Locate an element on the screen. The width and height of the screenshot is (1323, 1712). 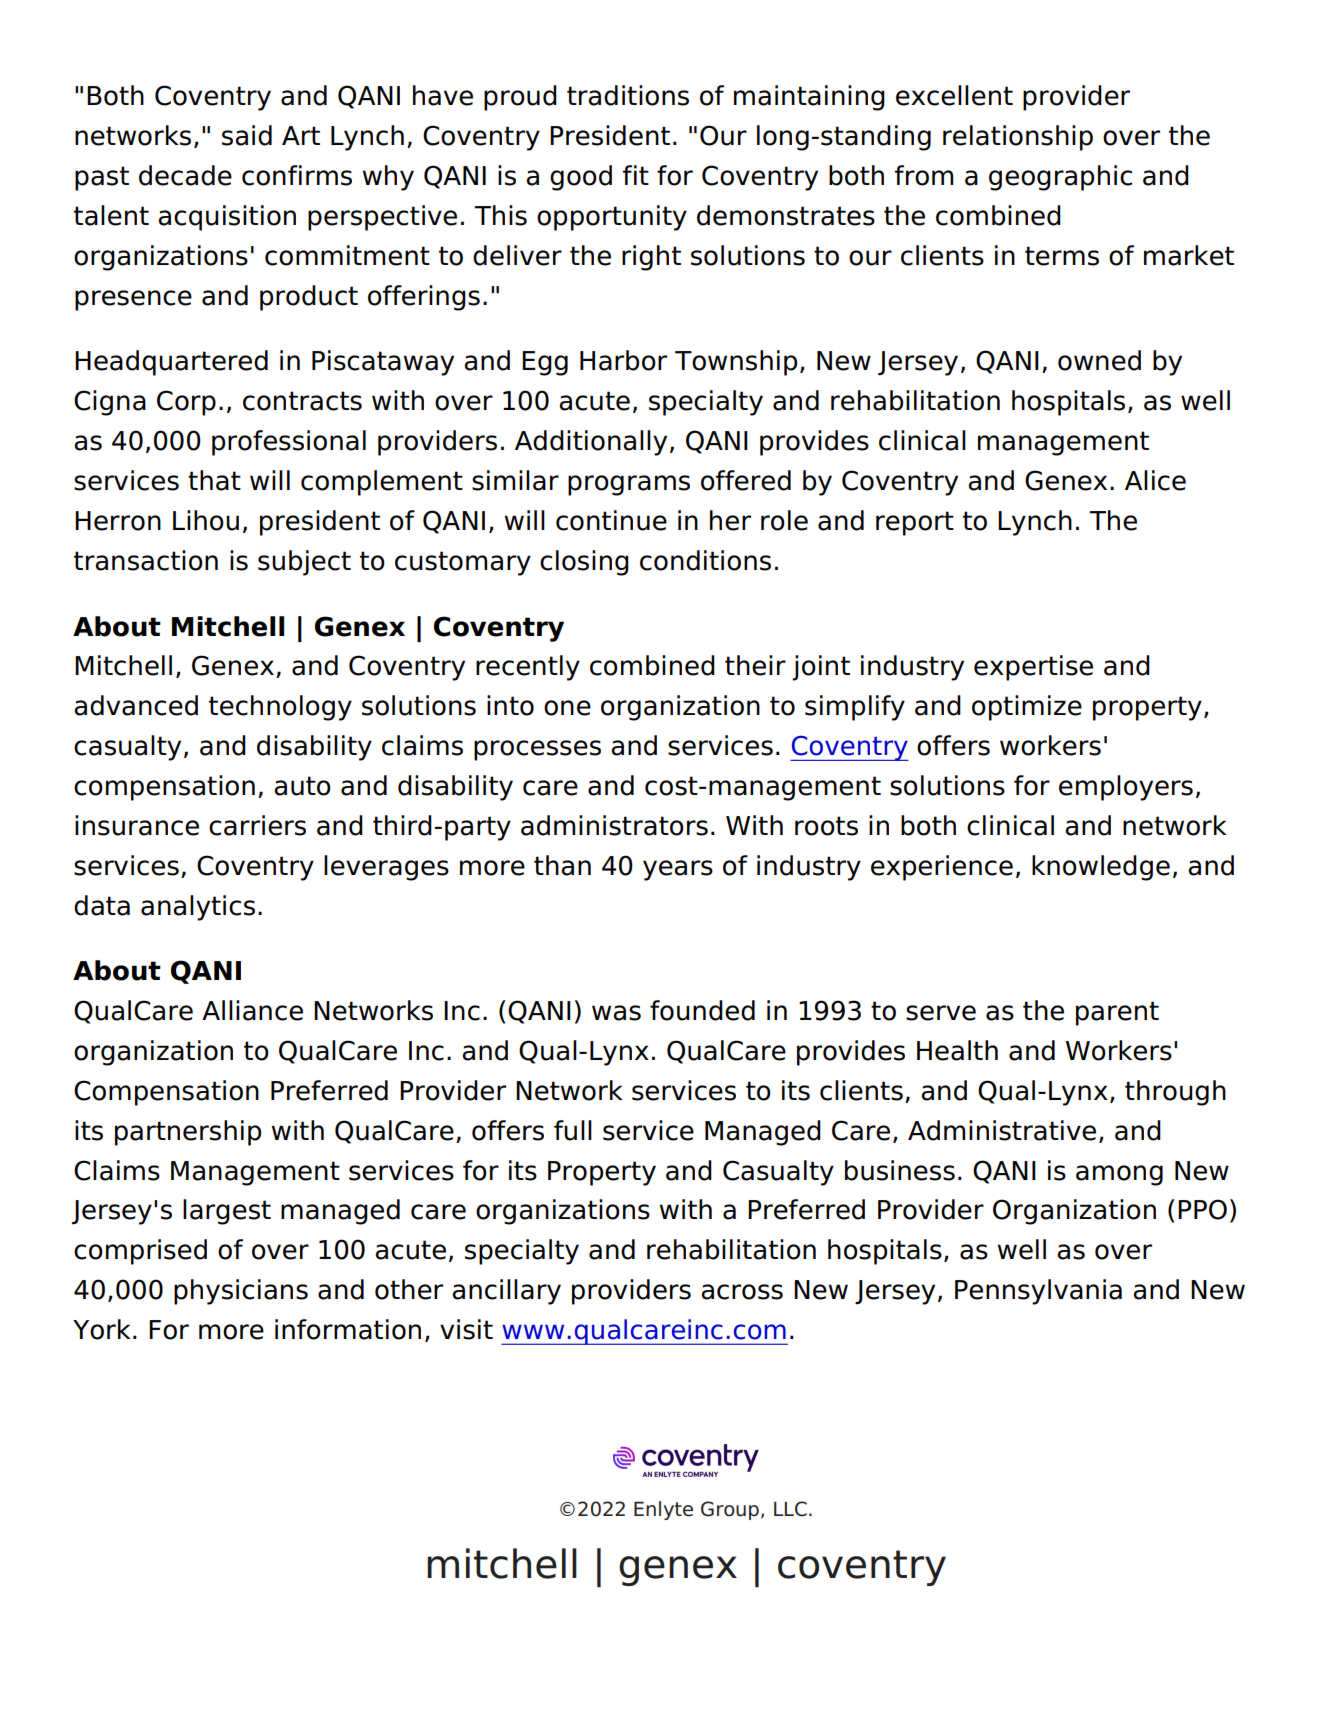
fit is located at coordinates (636, 175).
